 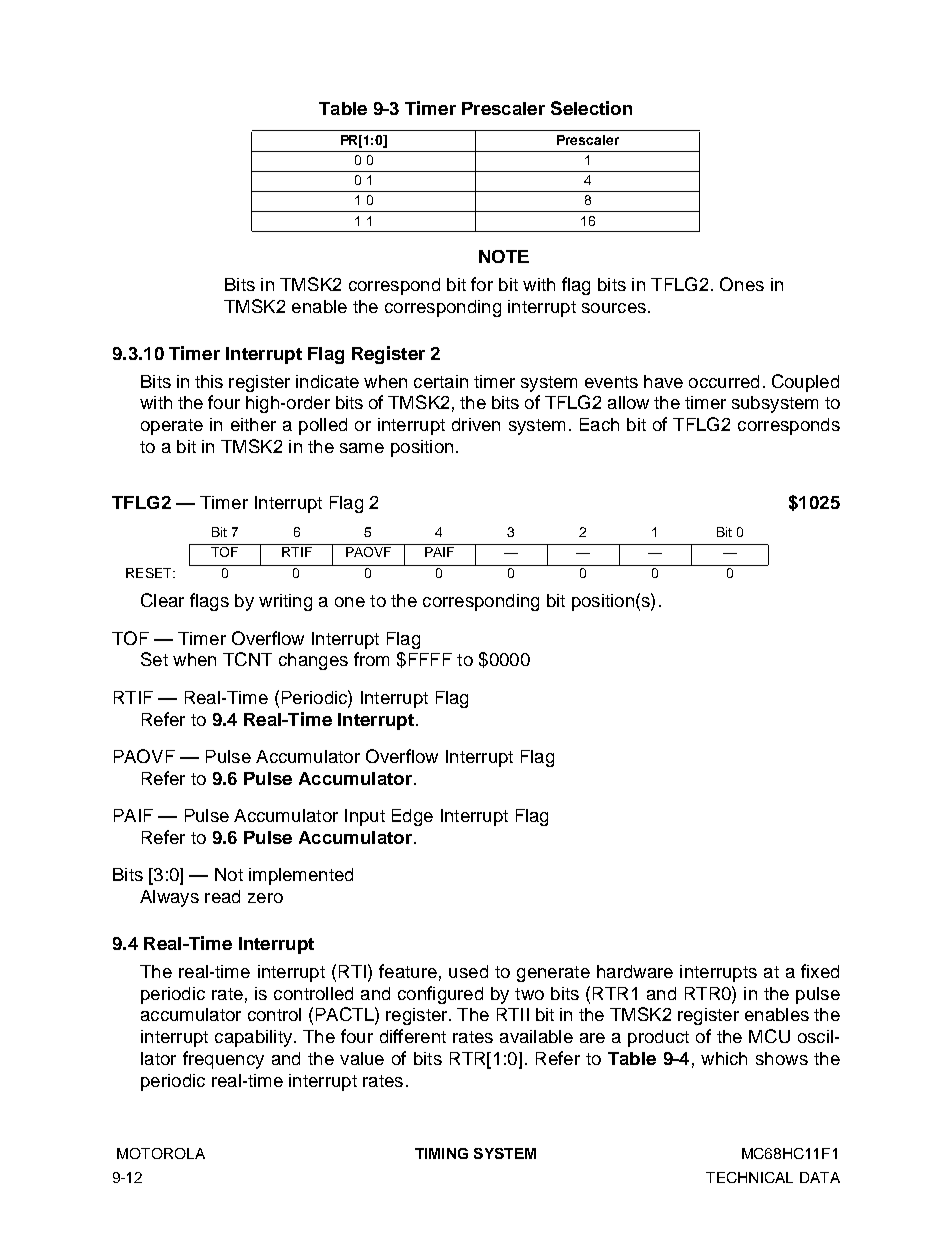 I want to click on Ones, so click(x=742, y=284).
